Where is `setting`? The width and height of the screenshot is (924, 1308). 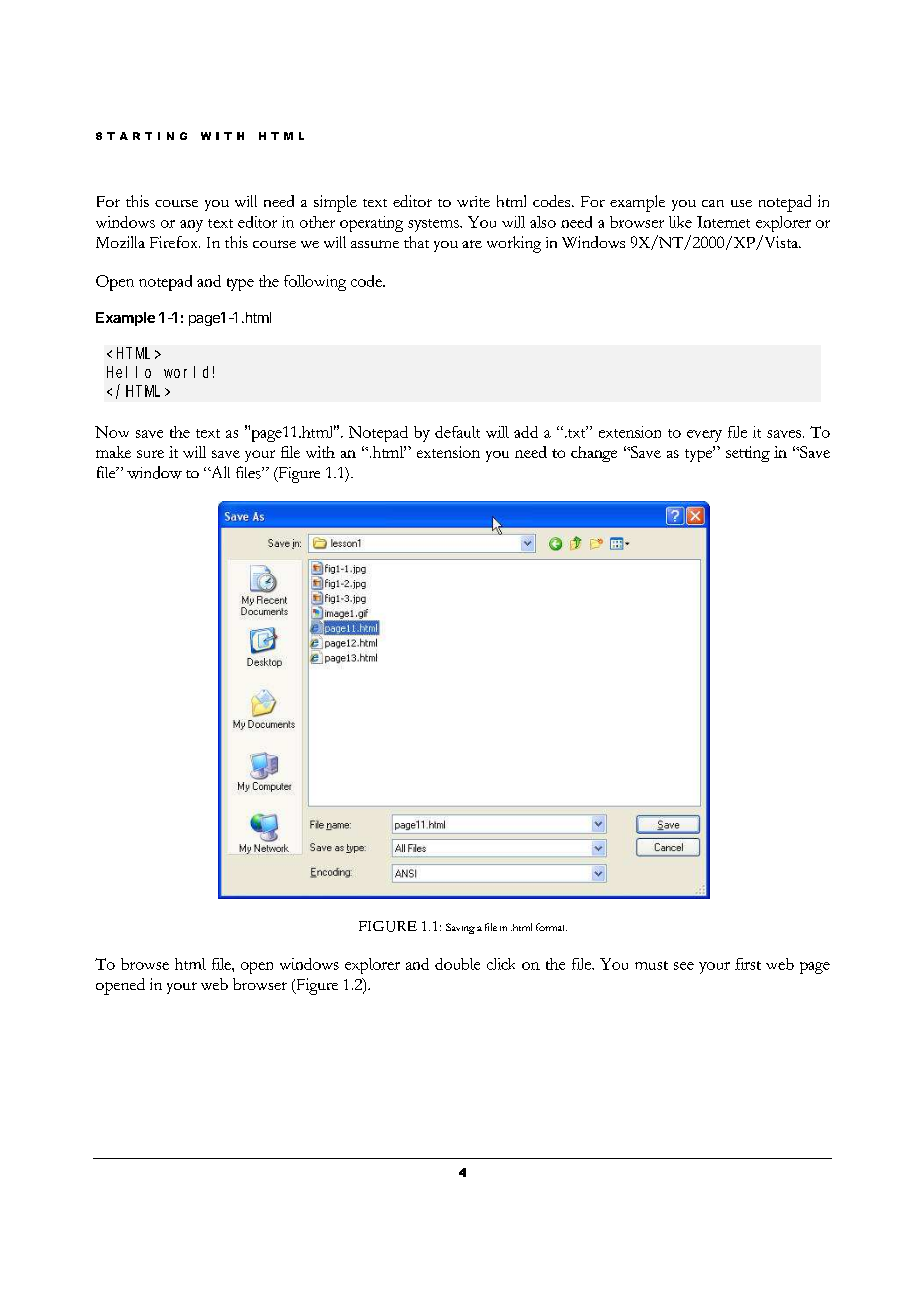 setting is located at coordinates (748, 454).
